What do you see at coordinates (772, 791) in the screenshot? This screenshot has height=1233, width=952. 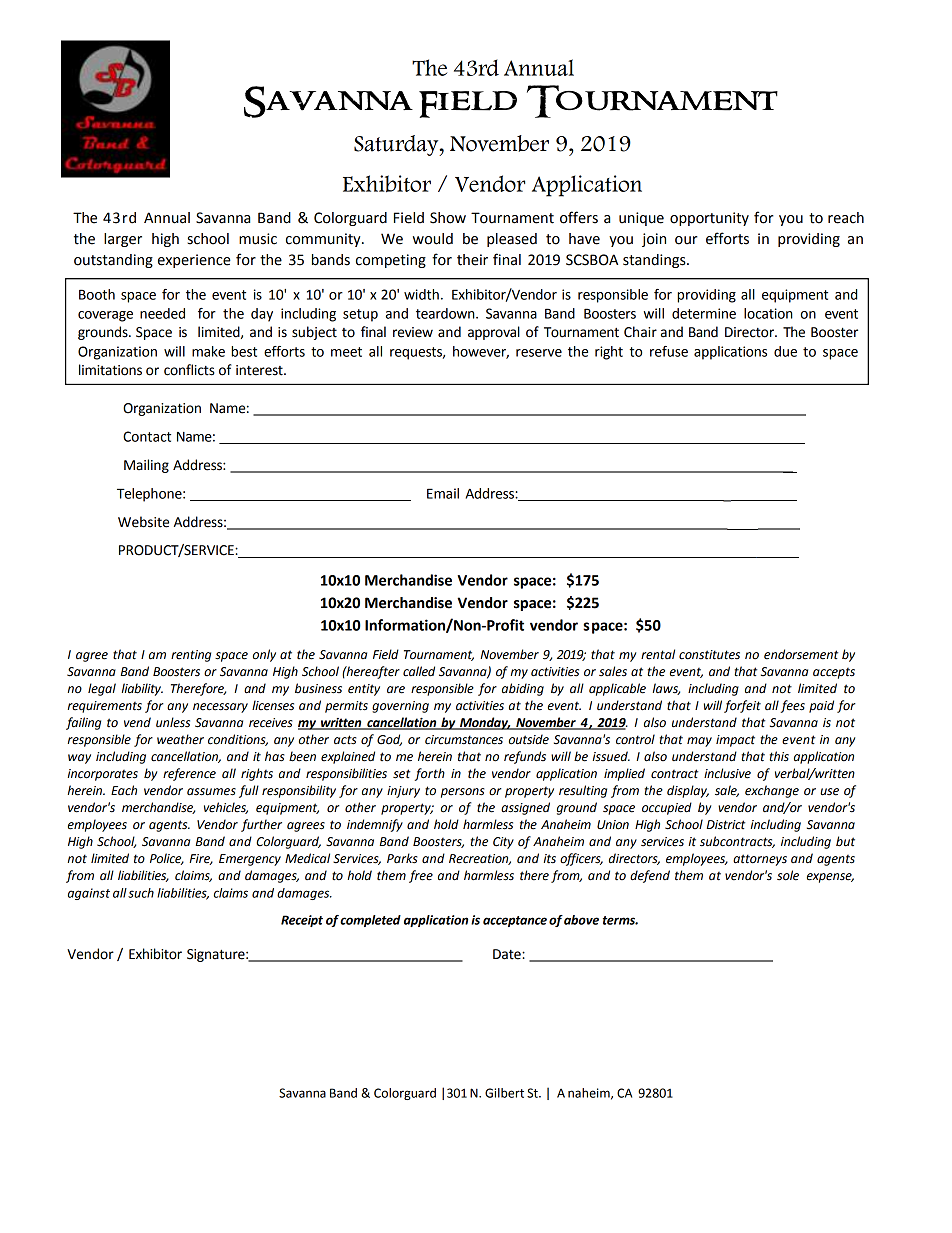 I see `exchange` at bounding box center [772, 791].
